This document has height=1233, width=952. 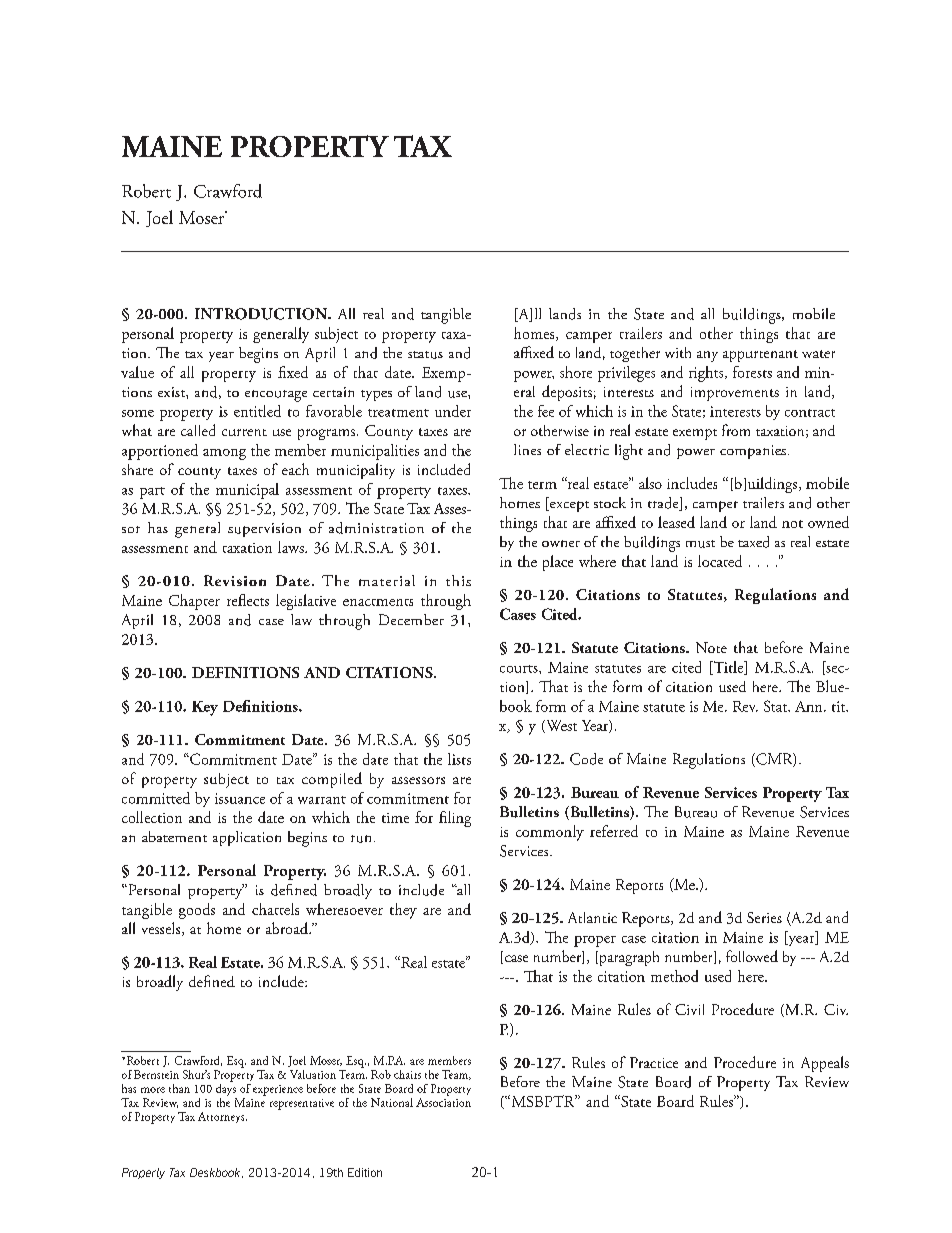 What do you see at coordinates (459, 759) in the document?
I see `lists` at bounding box center [459, 759].
